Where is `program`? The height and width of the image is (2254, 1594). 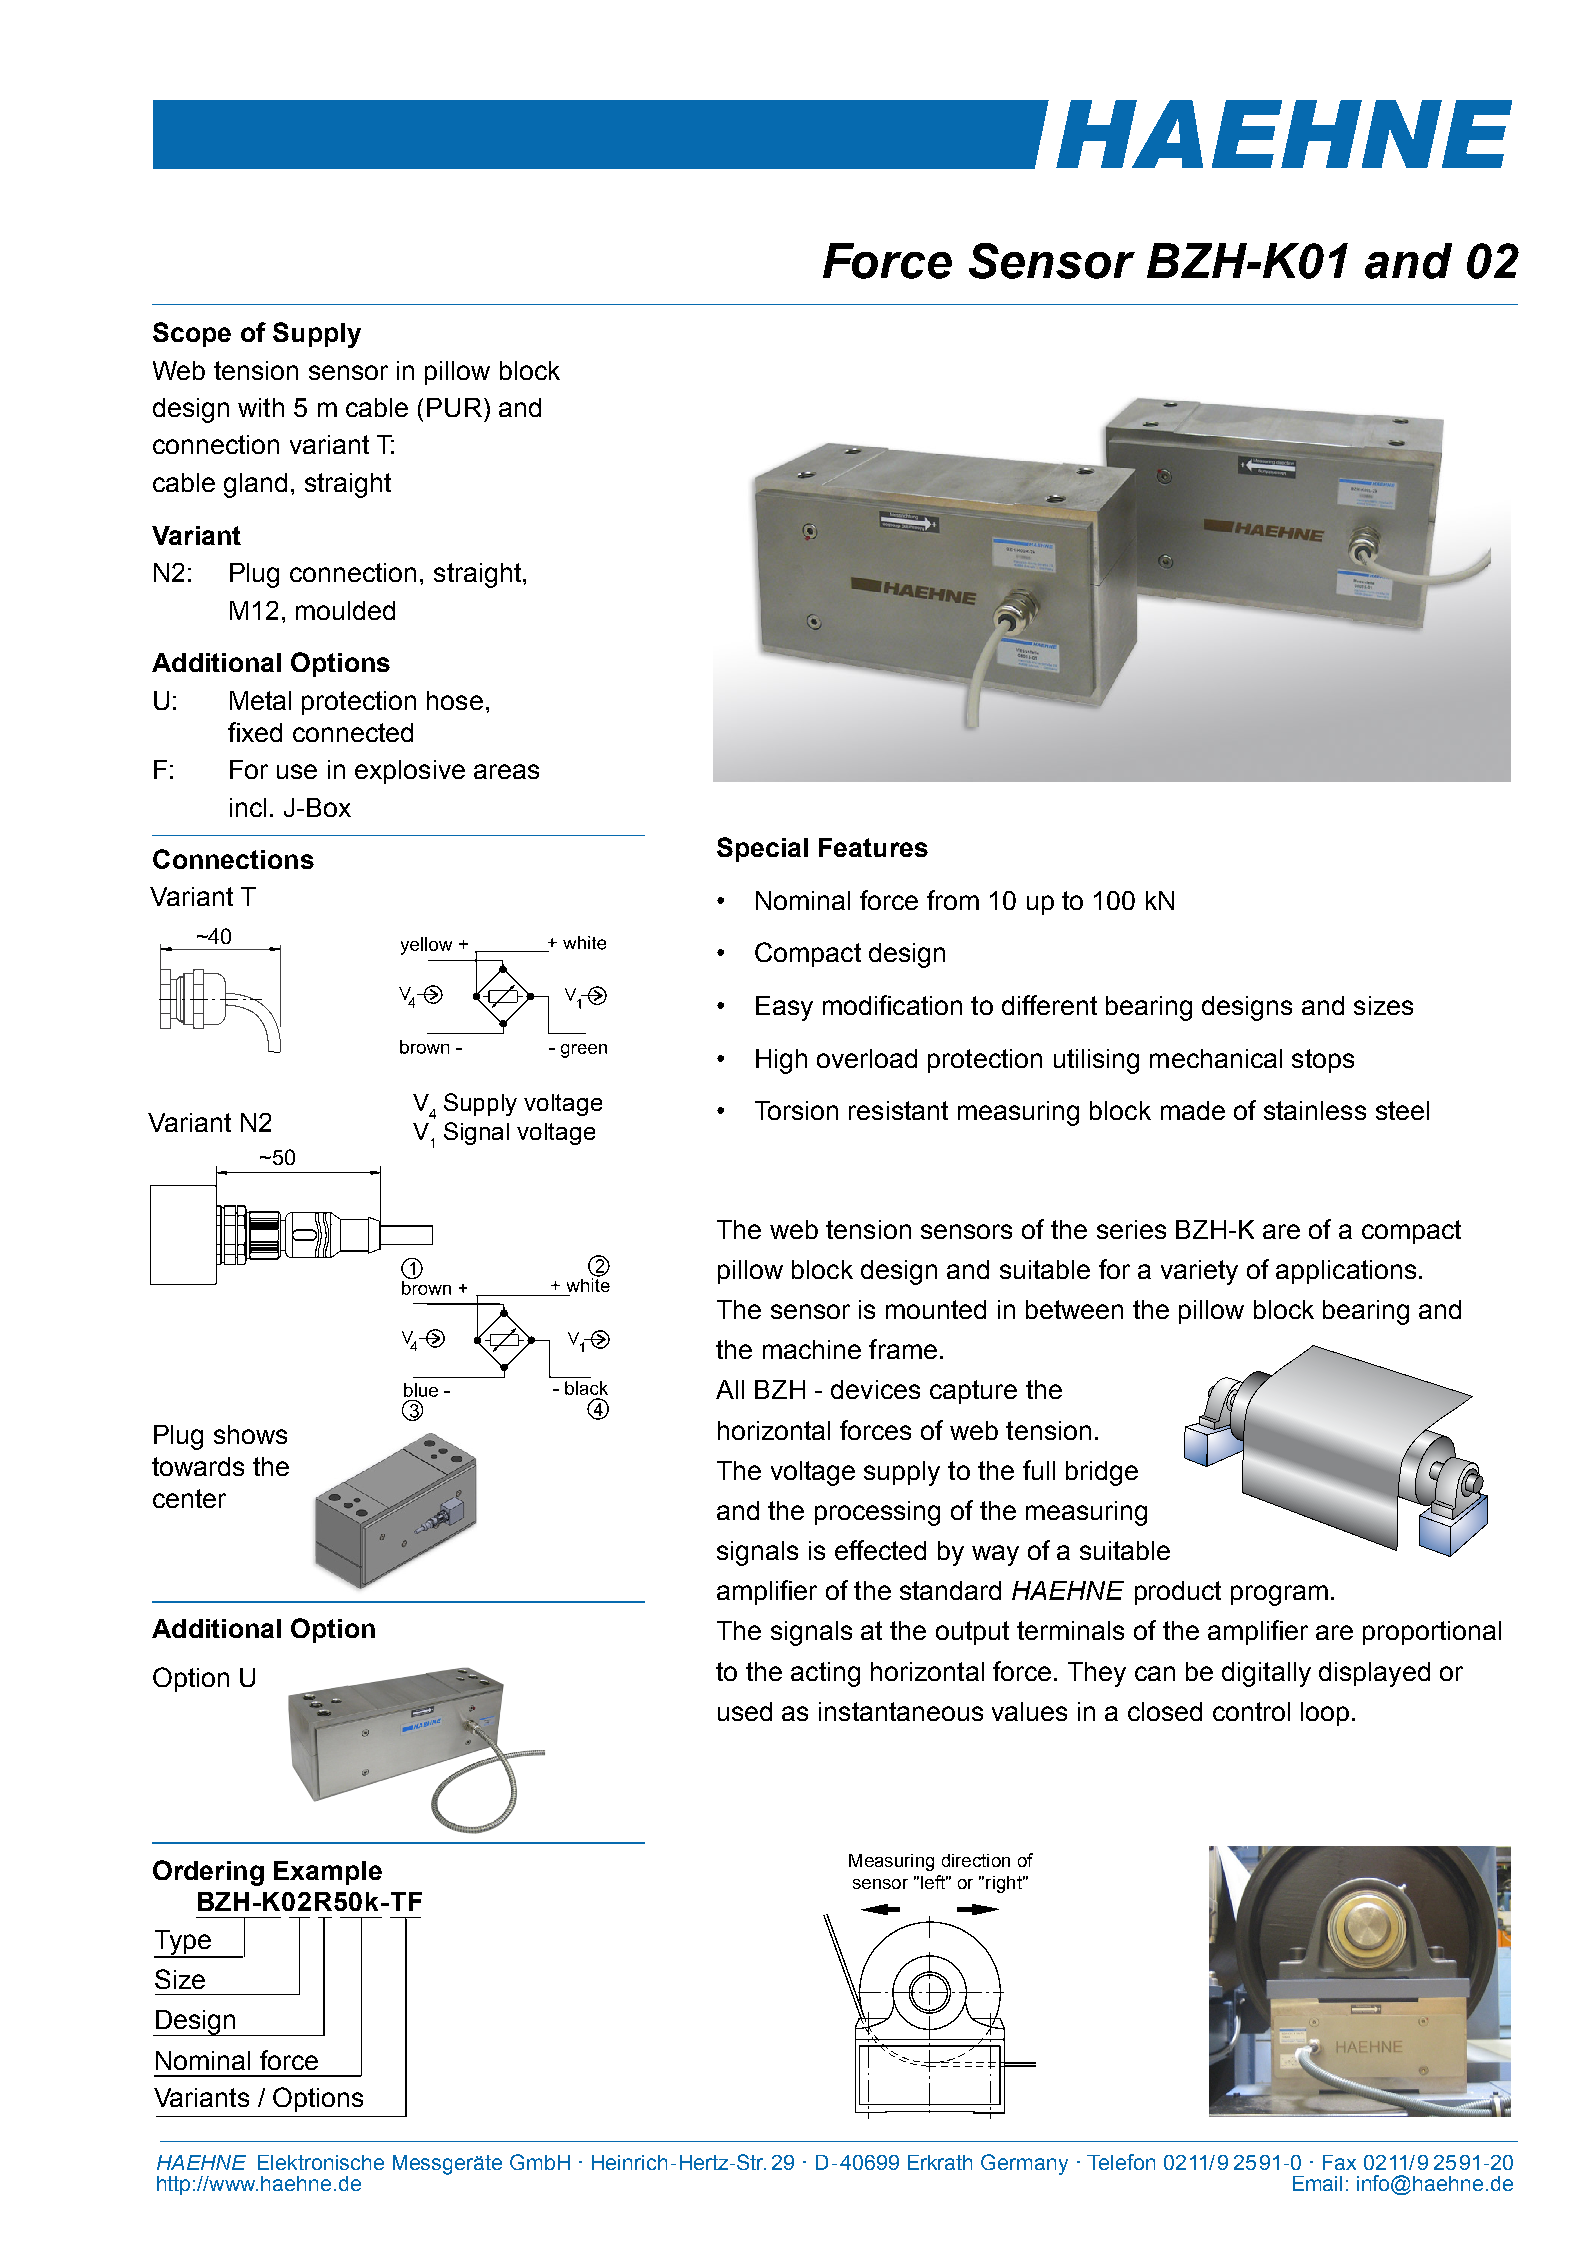 program is located at coordinates (1279, 1595).
